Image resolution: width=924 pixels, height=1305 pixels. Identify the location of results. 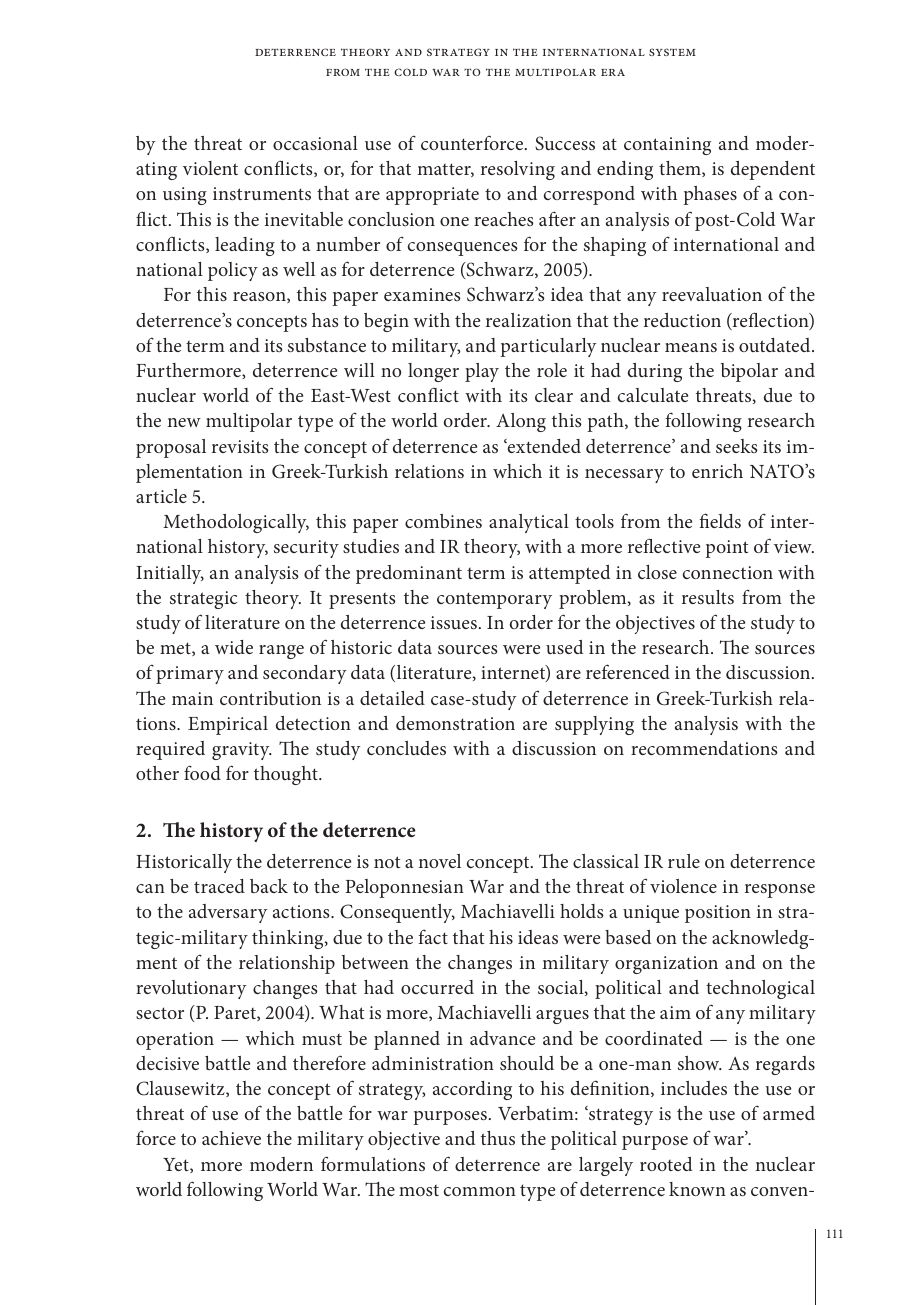
(708, 597).
